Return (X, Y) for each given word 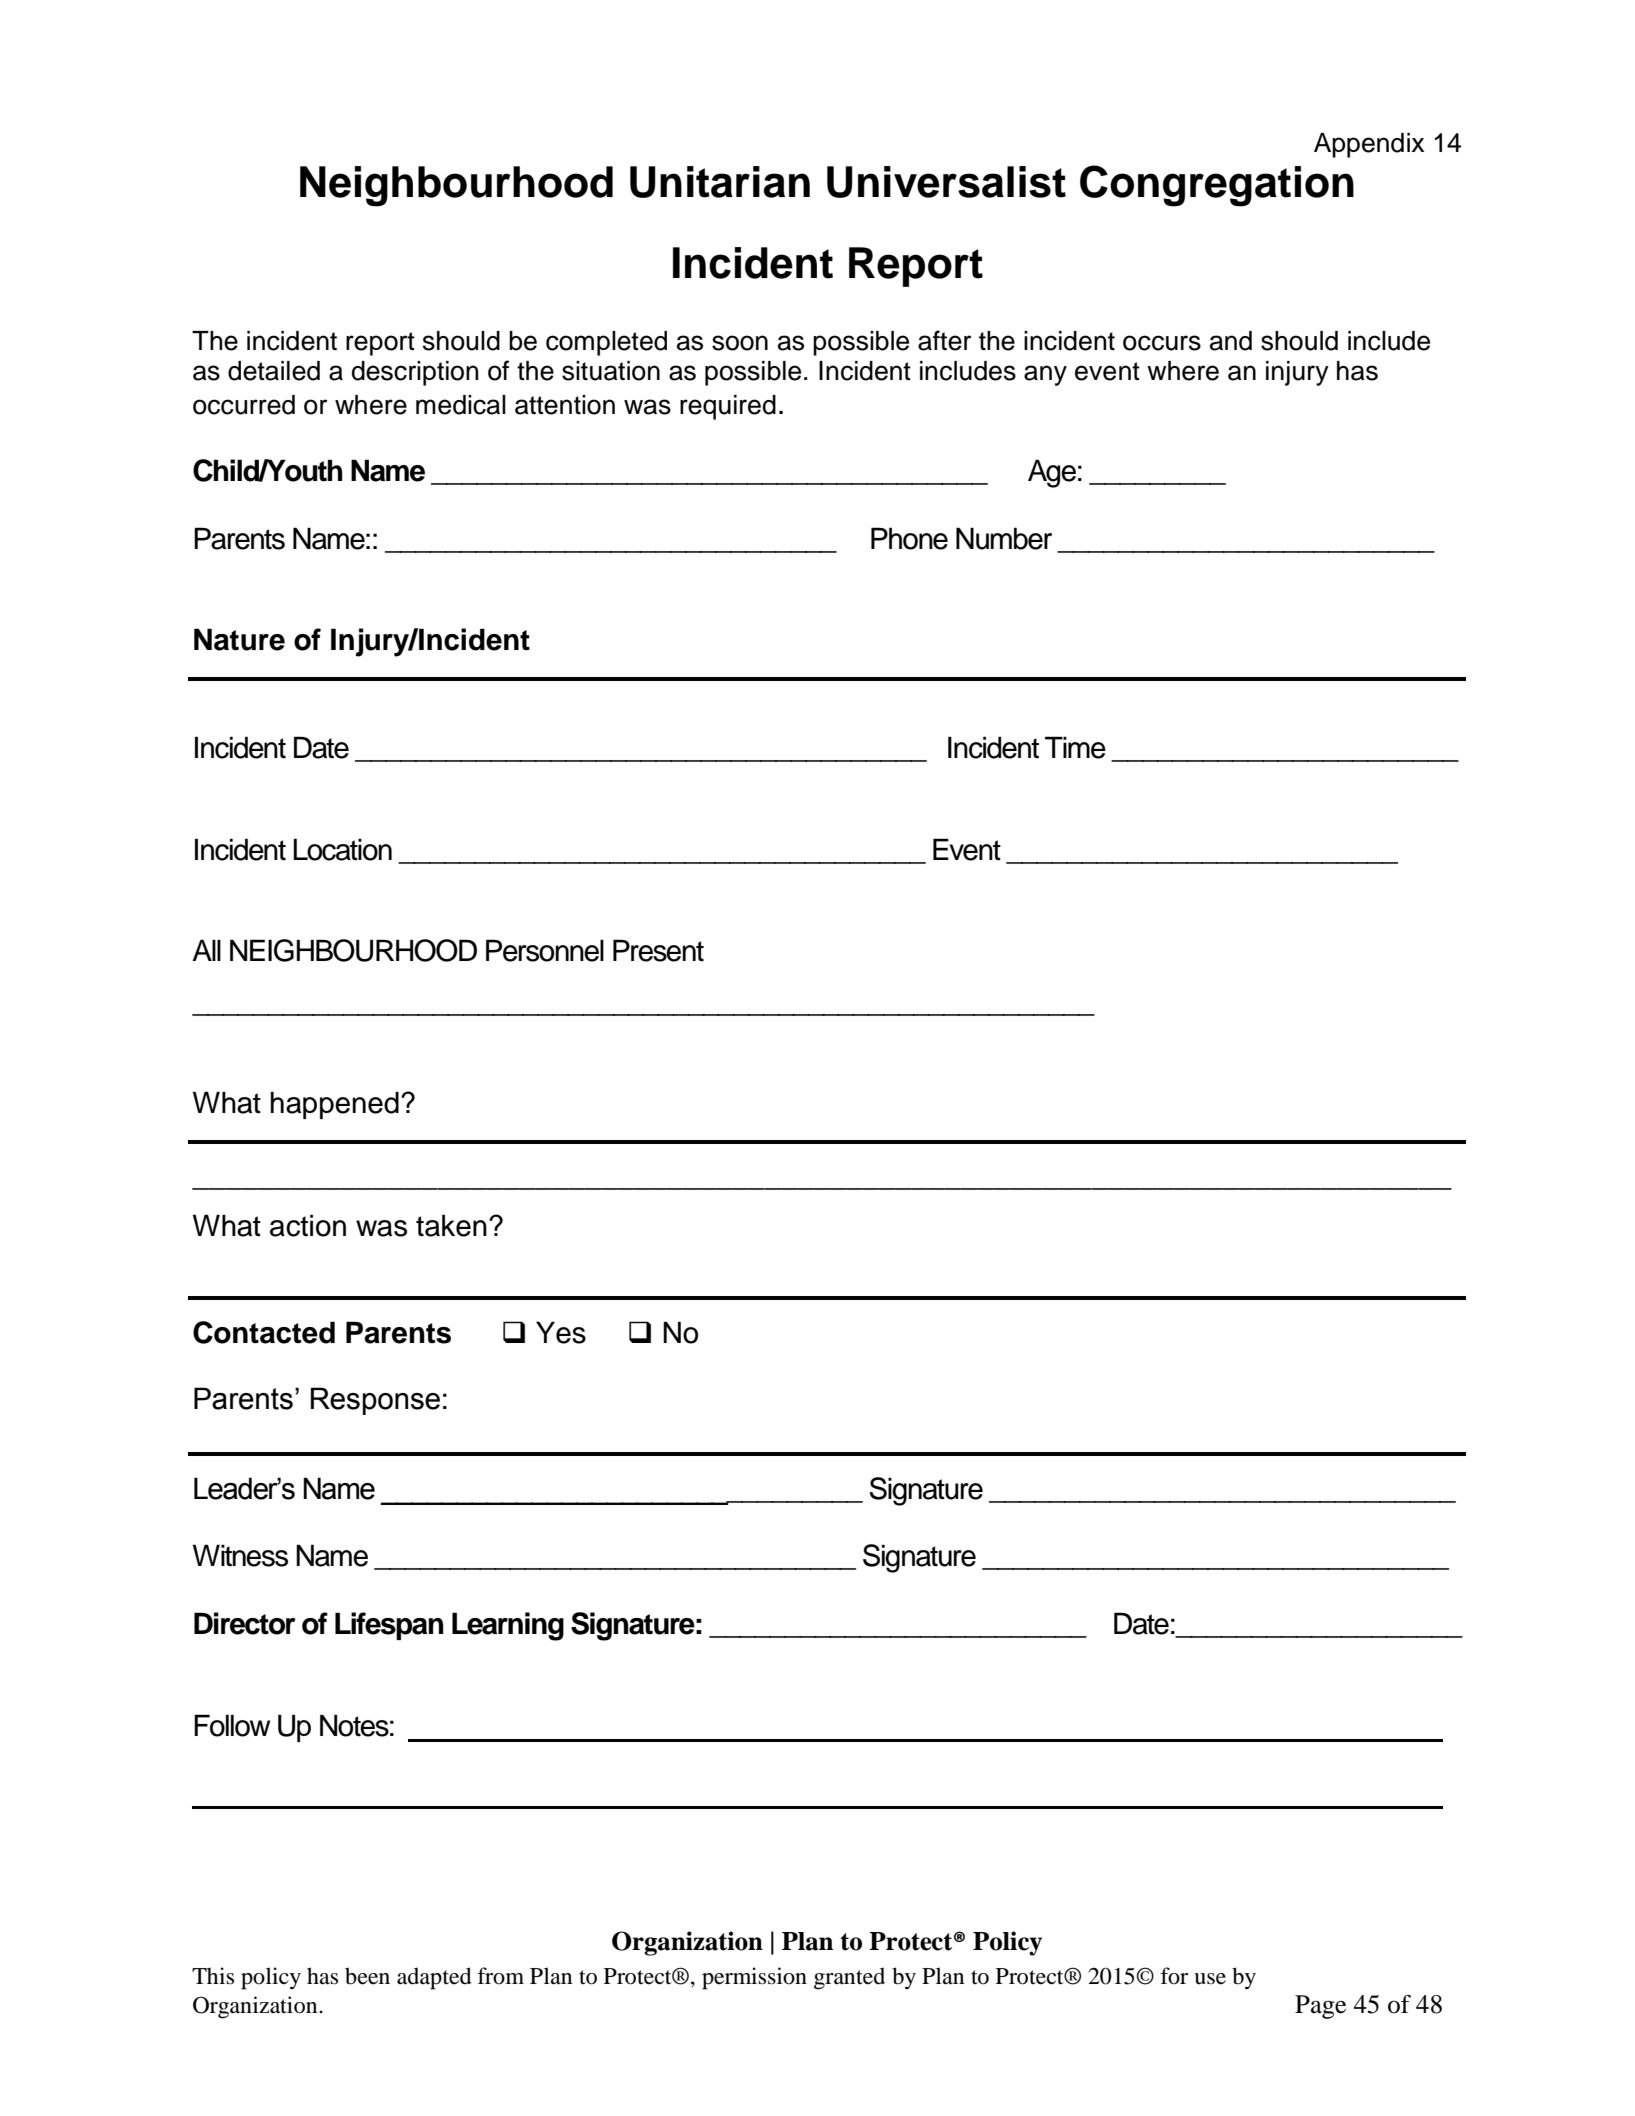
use (1210, 1979)
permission (754, 1978)
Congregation (1217, 186)
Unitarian (720, 182)
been (367, 1976)
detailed (274, 371)
